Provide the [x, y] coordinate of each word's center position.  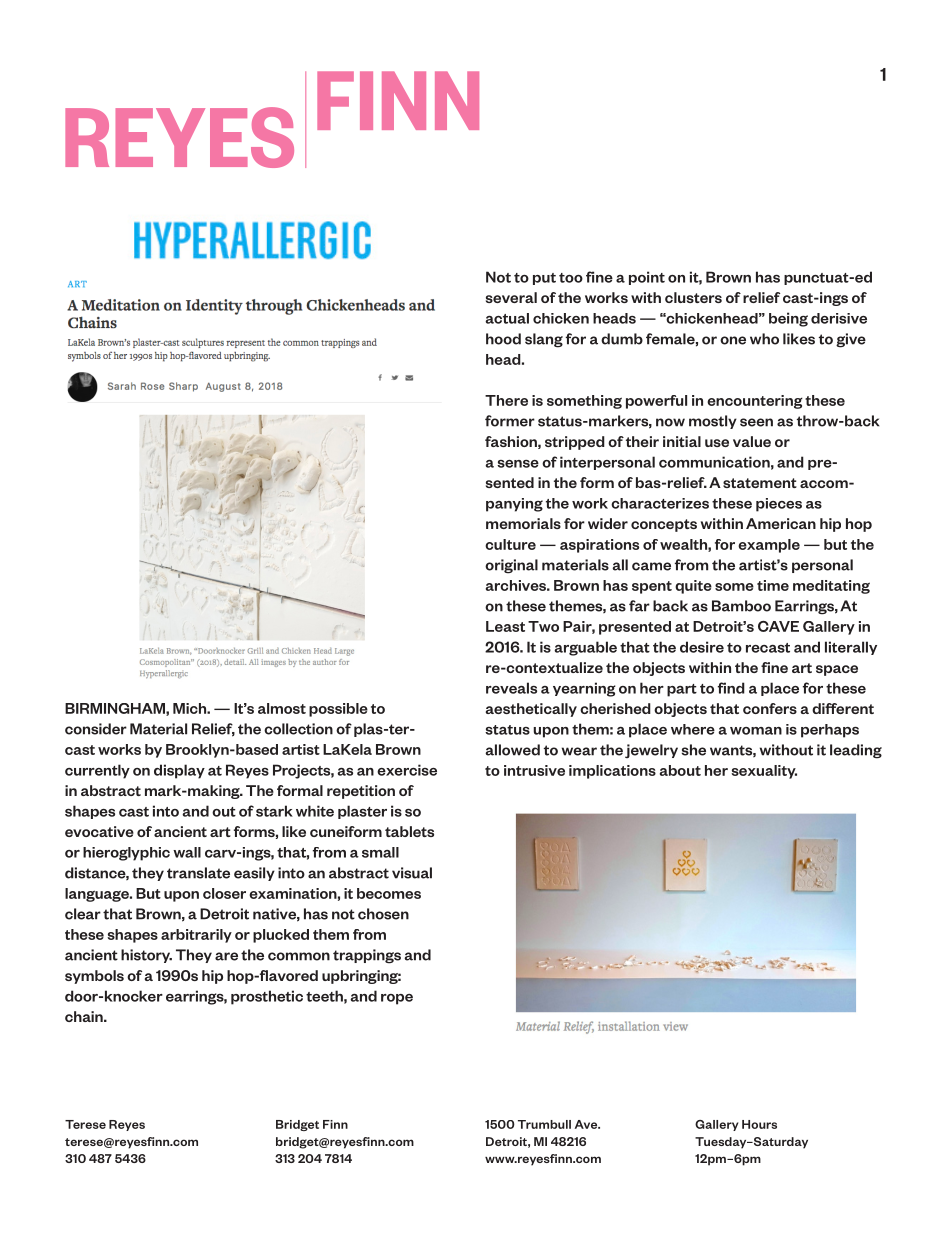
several [511, 297]
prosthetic [267, 997]
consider [96, 729]
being [788, 319]
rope [397, 999]
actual [507, 318]
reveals [511, 688]
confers [770, 708]
